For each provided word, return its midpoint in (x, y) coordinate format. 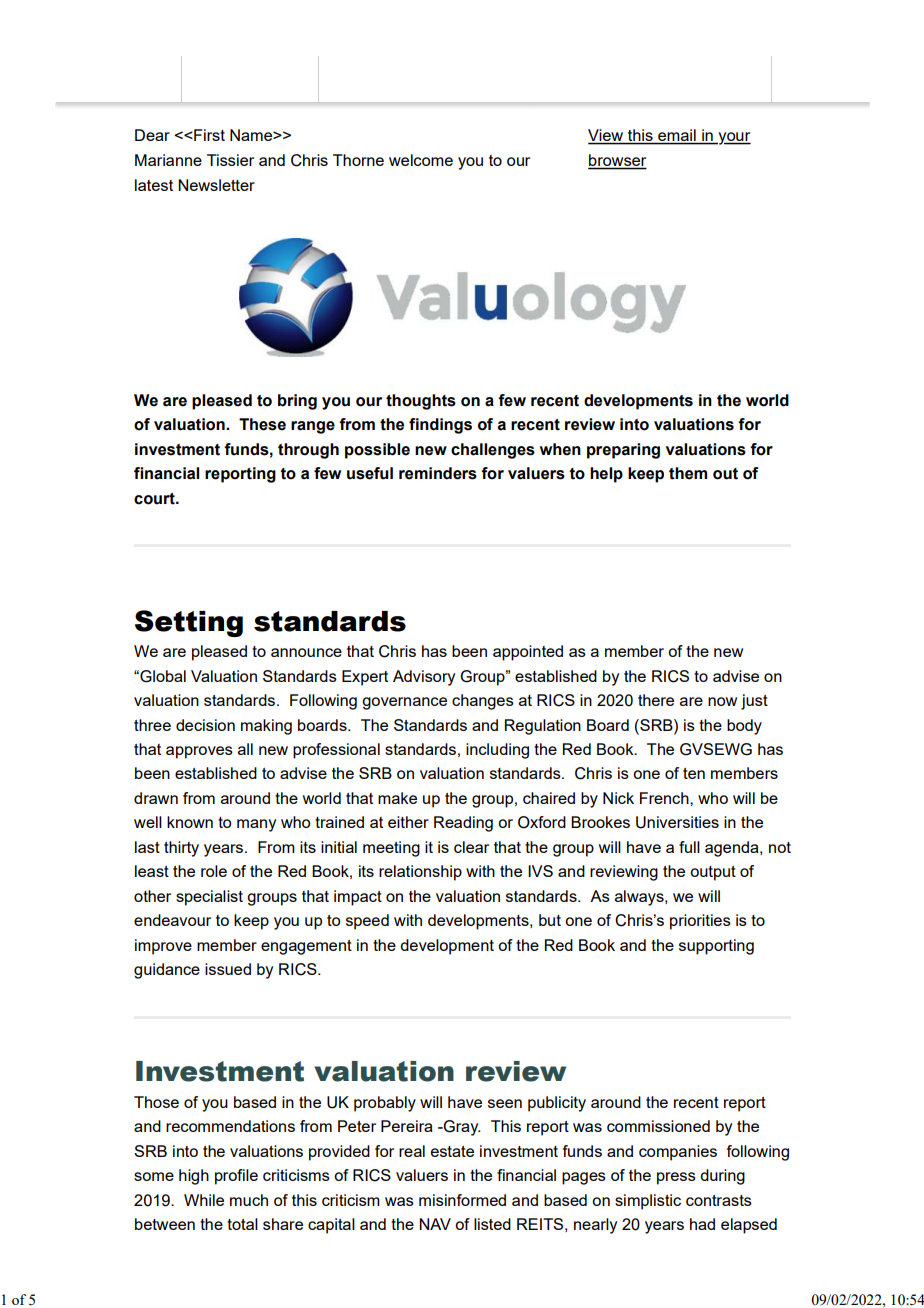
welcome (421, 160)
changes (483, 702)
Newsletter (216, 185)
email (677, 136)
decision (205, 725)
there (656, 700)
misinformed (462, 1200)
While (204, 1200)
